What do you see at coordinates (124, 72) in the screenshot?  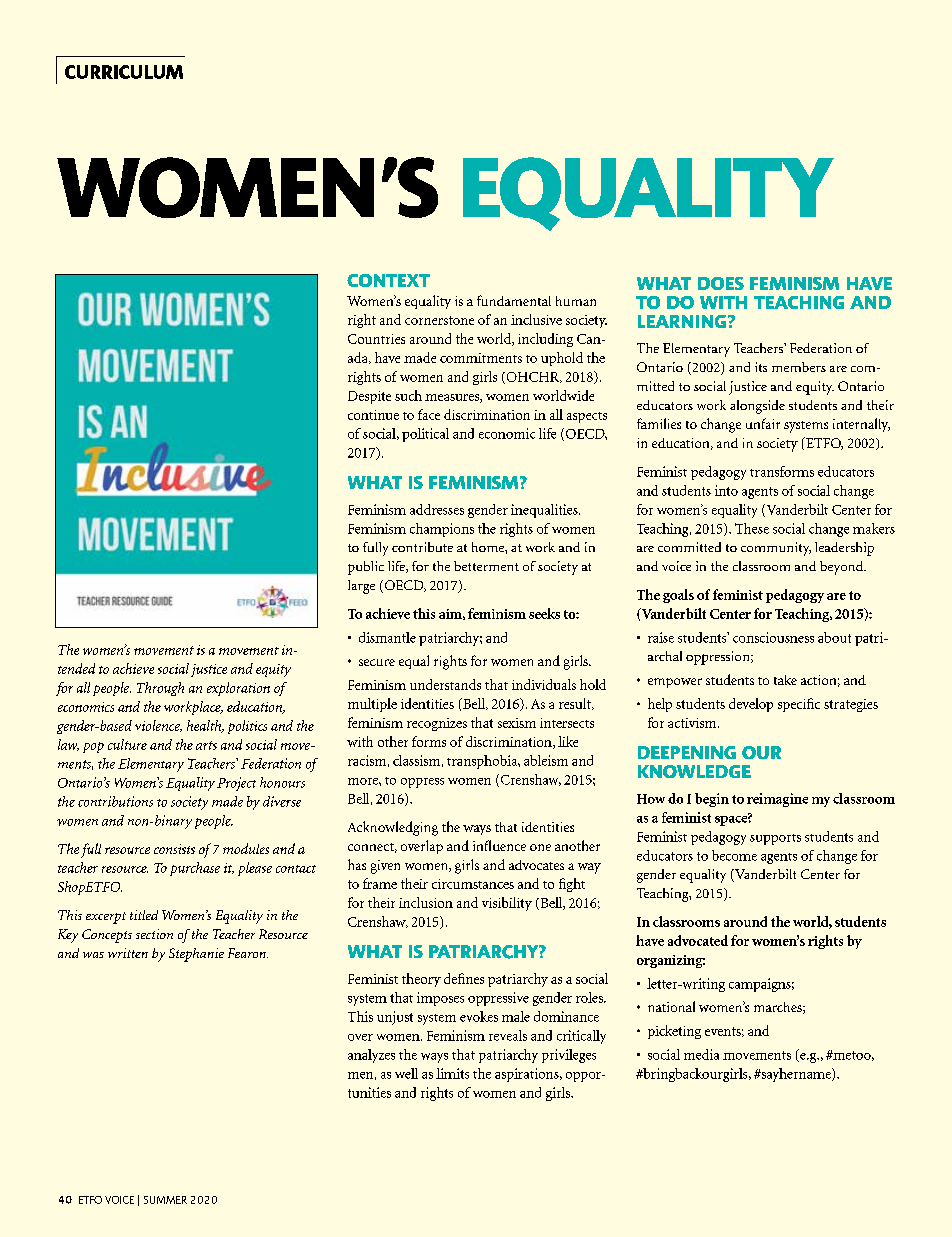 I see `CURRICULUM` at bounding box center [124, 72].
